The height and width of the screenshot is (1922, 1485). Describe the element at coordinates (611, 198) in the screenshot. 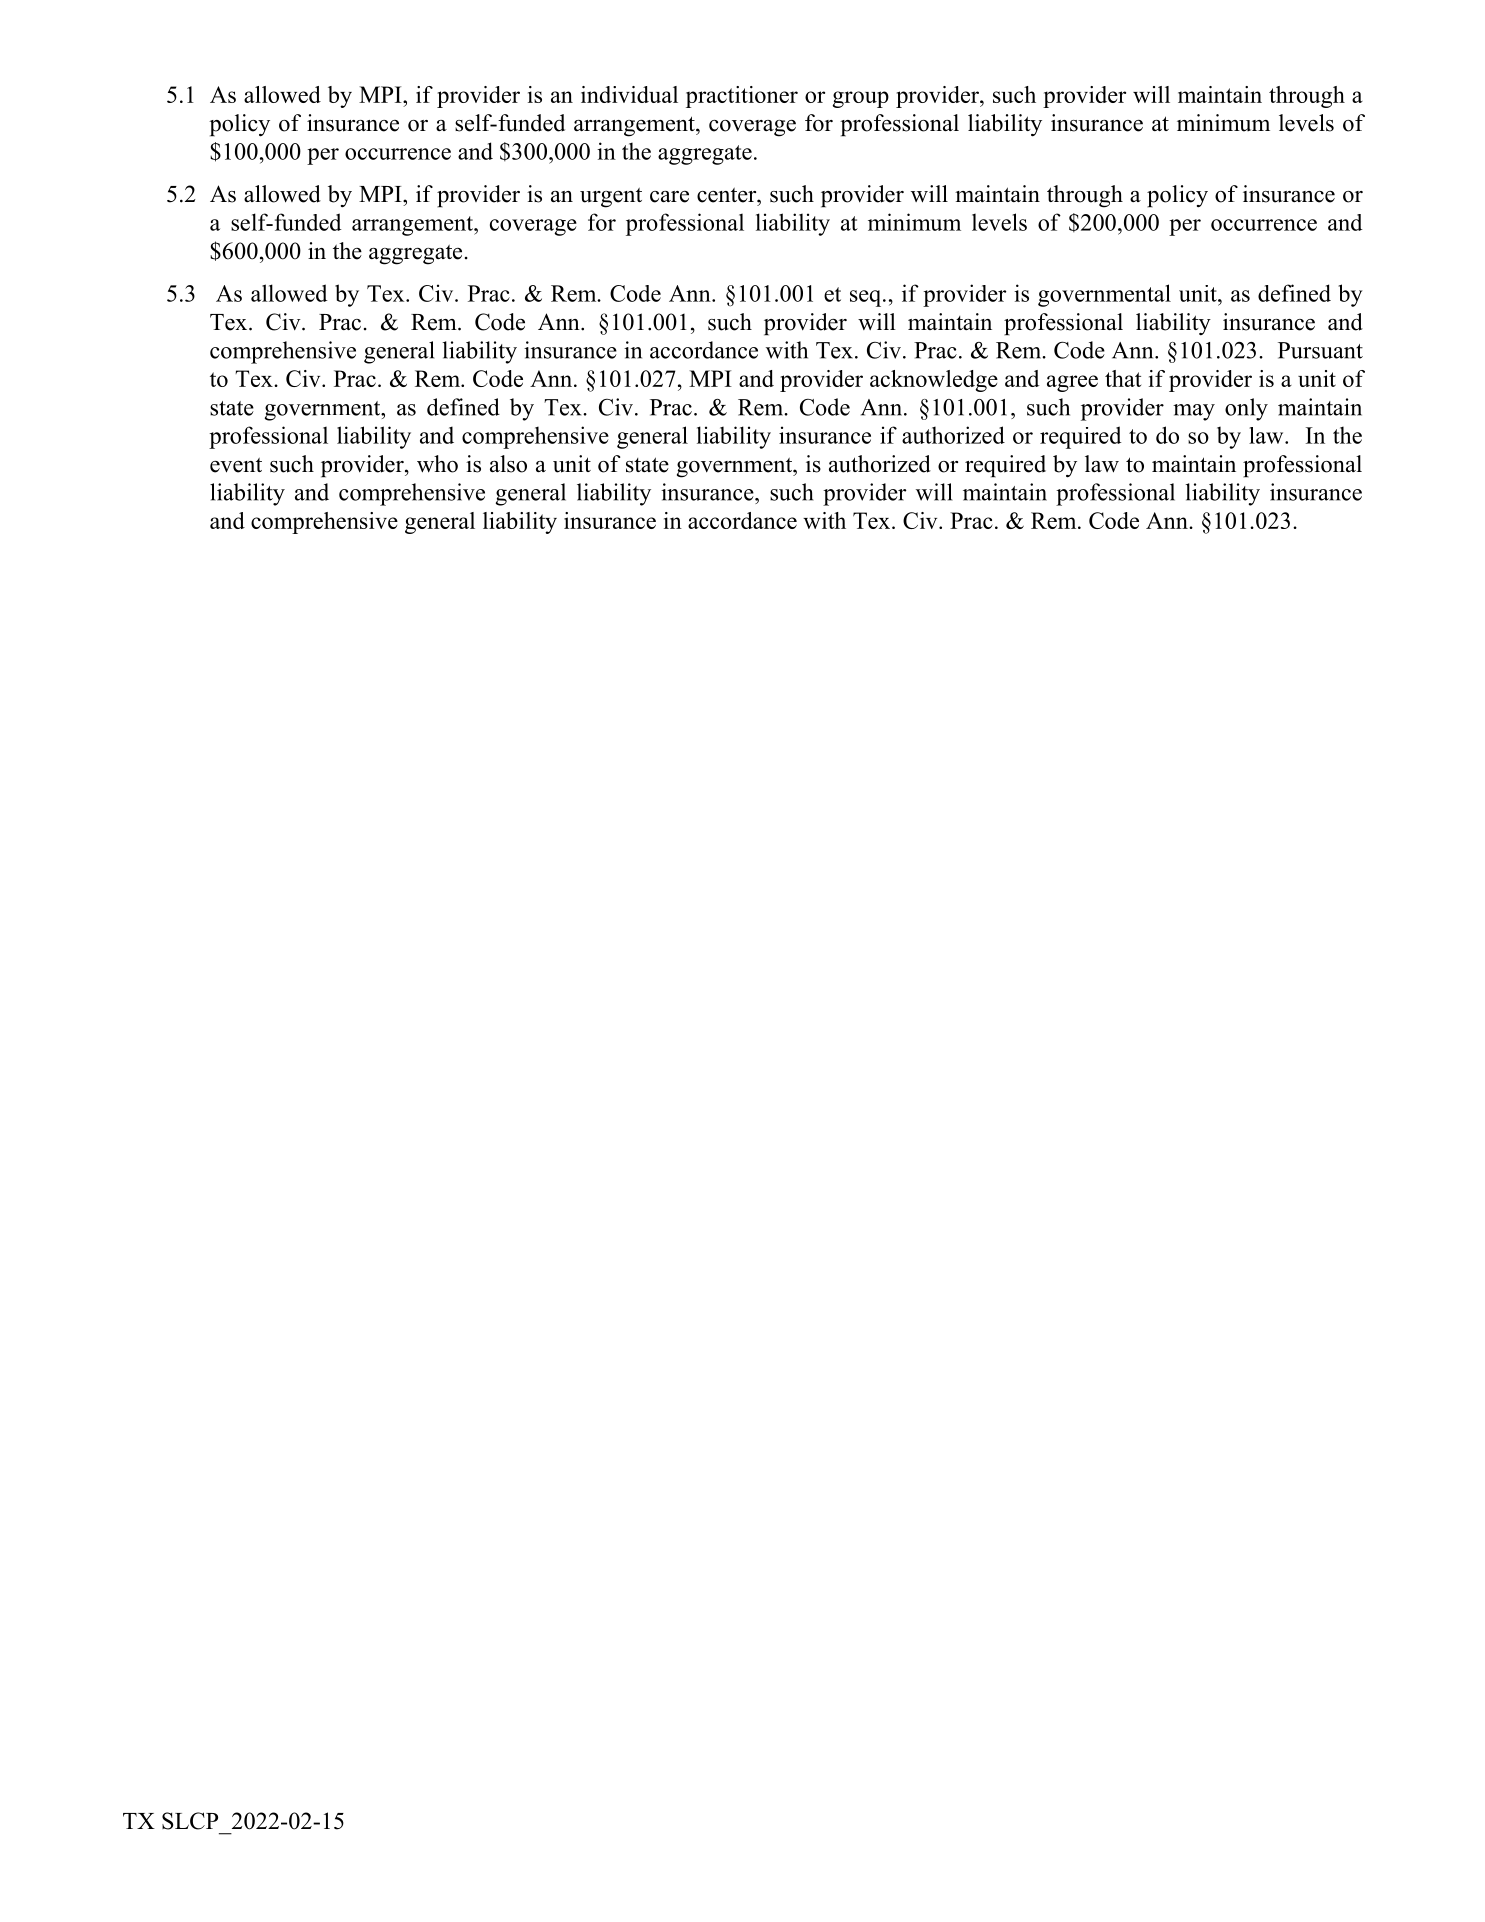

I see `urgent` at that location.
